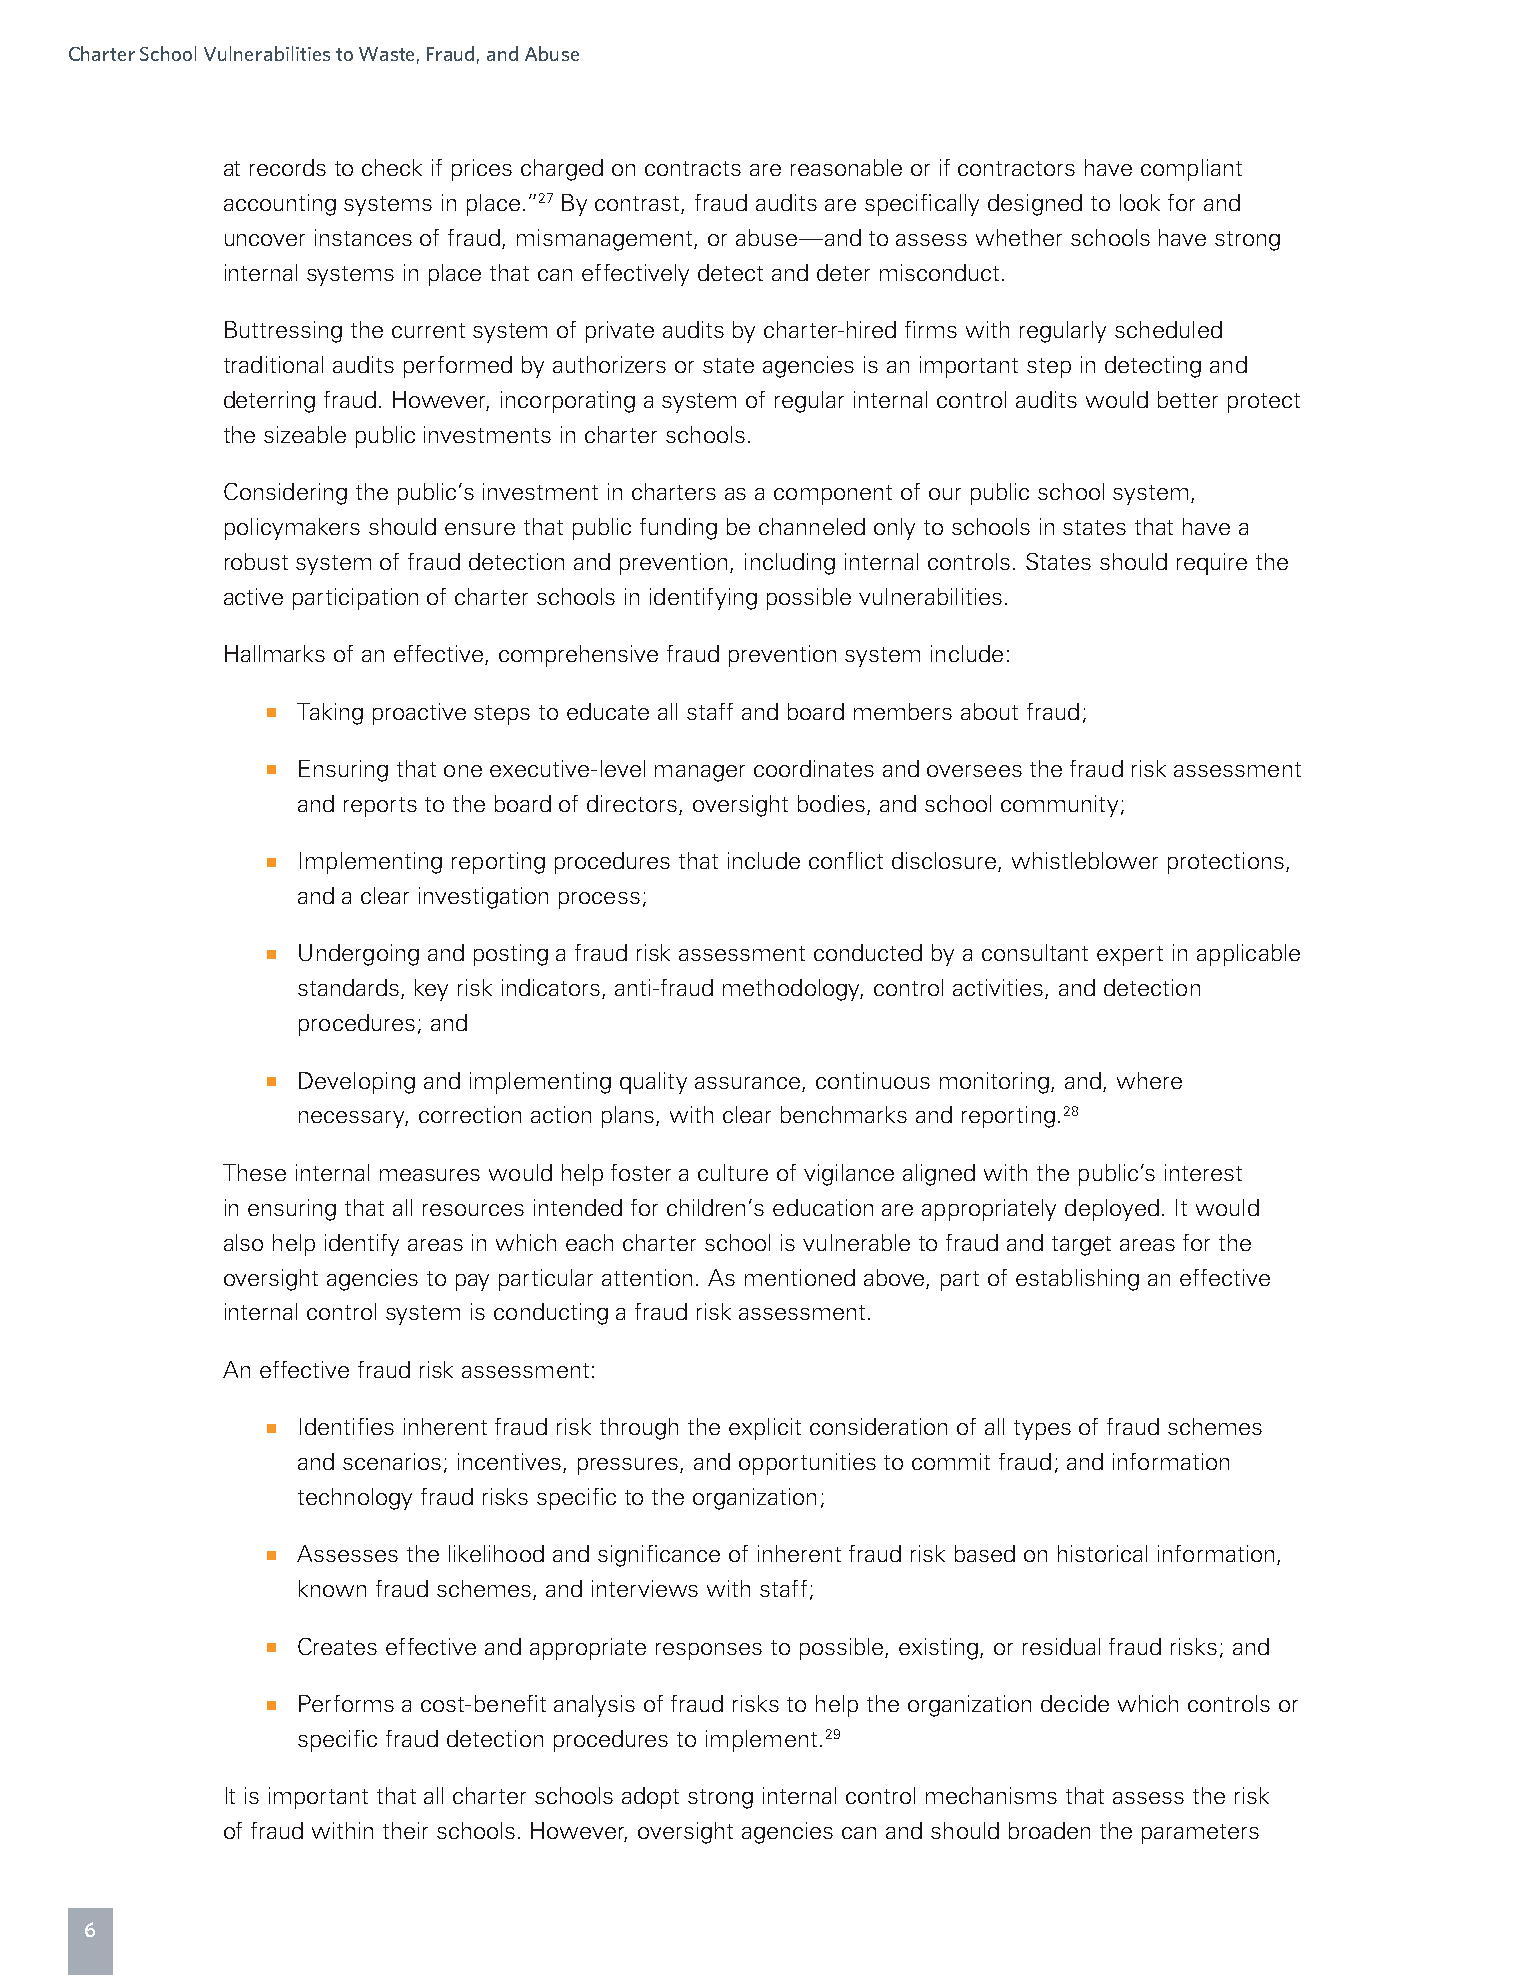 Image resolution: width=1526 pixels, height=1975 pixels. What do you see at coordinates (275, 653) in the screenshot?
I see `Hallmarks` at bounding box center [275, 653].
